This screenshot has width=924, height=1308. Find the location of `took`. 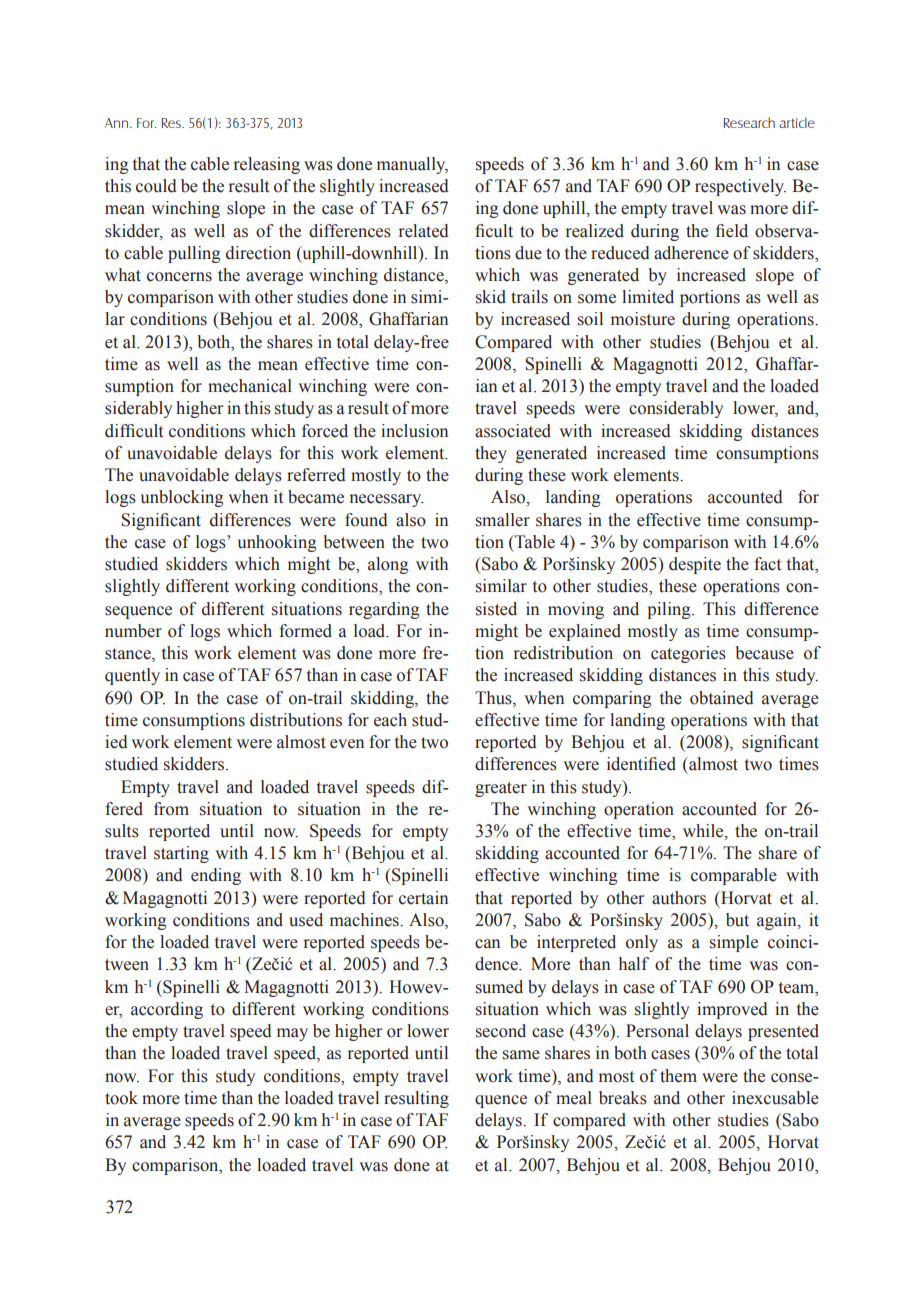

took is located at coordinates (121, 1098).
